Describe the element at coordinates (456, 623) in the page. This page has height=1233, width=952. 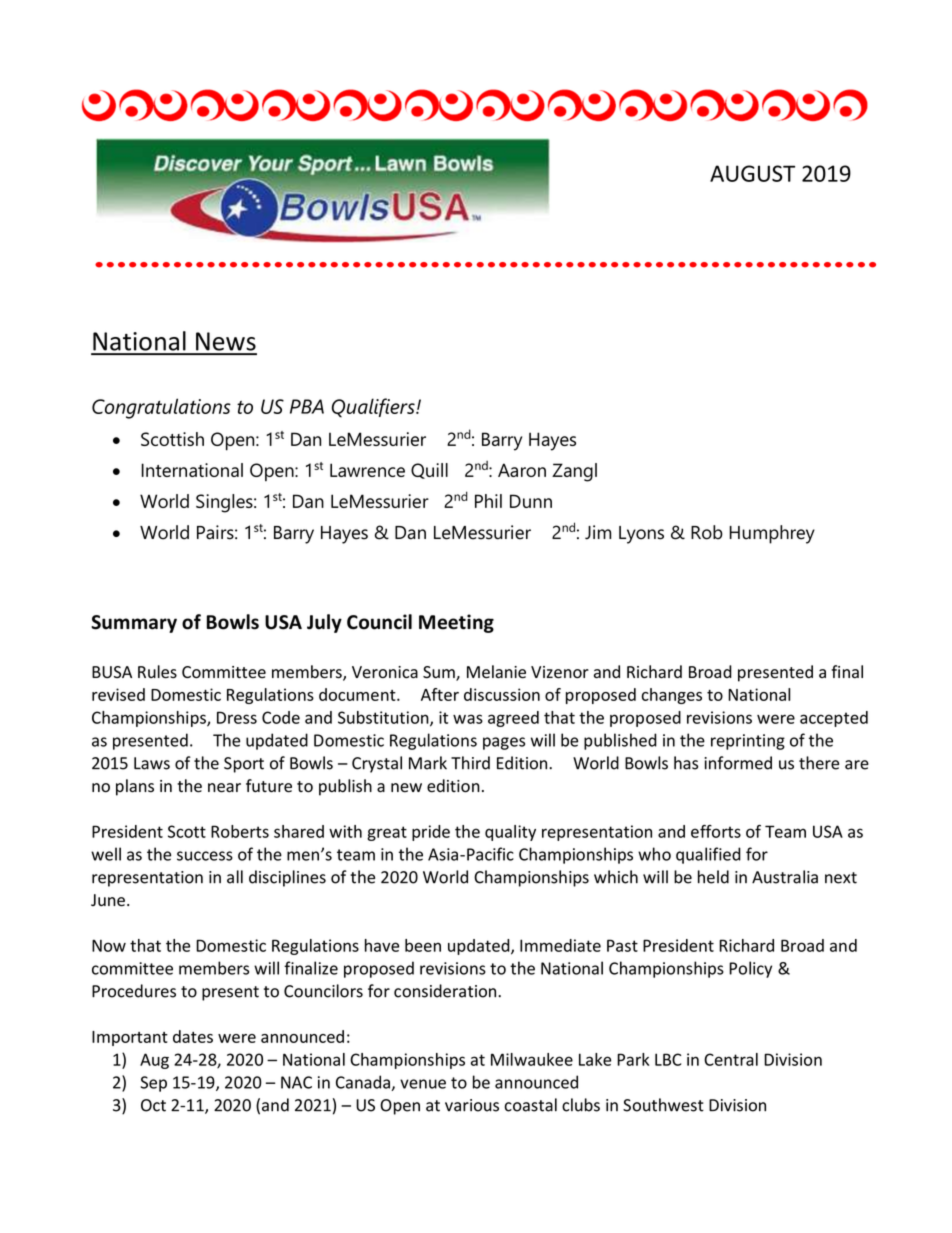
I see `Meeting` at that location.
